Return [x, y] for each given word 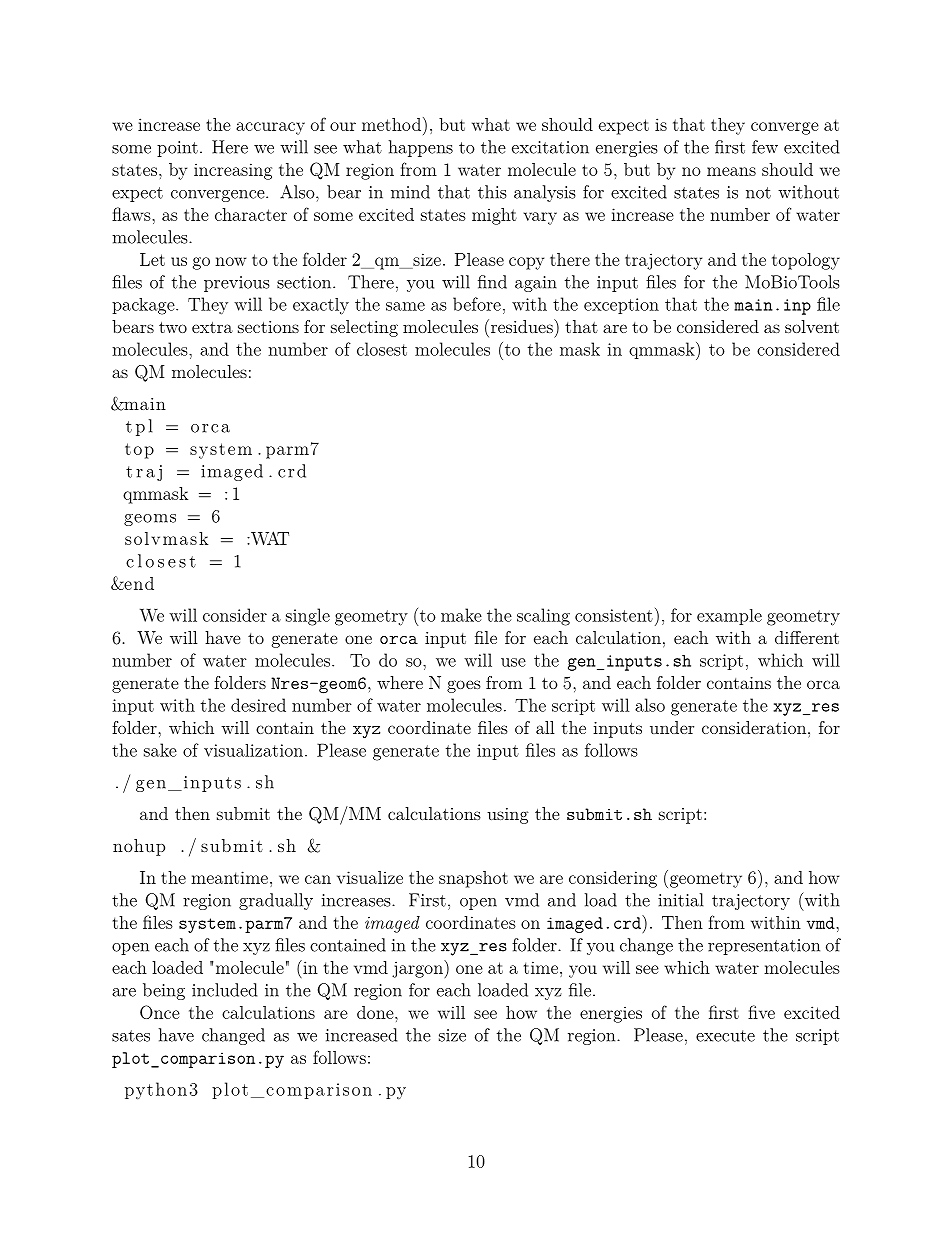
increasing [233, 171]
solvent [812, 326]
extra [212, 327]
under [672, 727]
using [508, 816]
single [308, 617]
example [729, 617]
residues [521, 326]
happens [421, 148]
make [461, 615]
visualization [253, 750]
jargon [418, 969]
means [731, 171]
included [224, 990]
